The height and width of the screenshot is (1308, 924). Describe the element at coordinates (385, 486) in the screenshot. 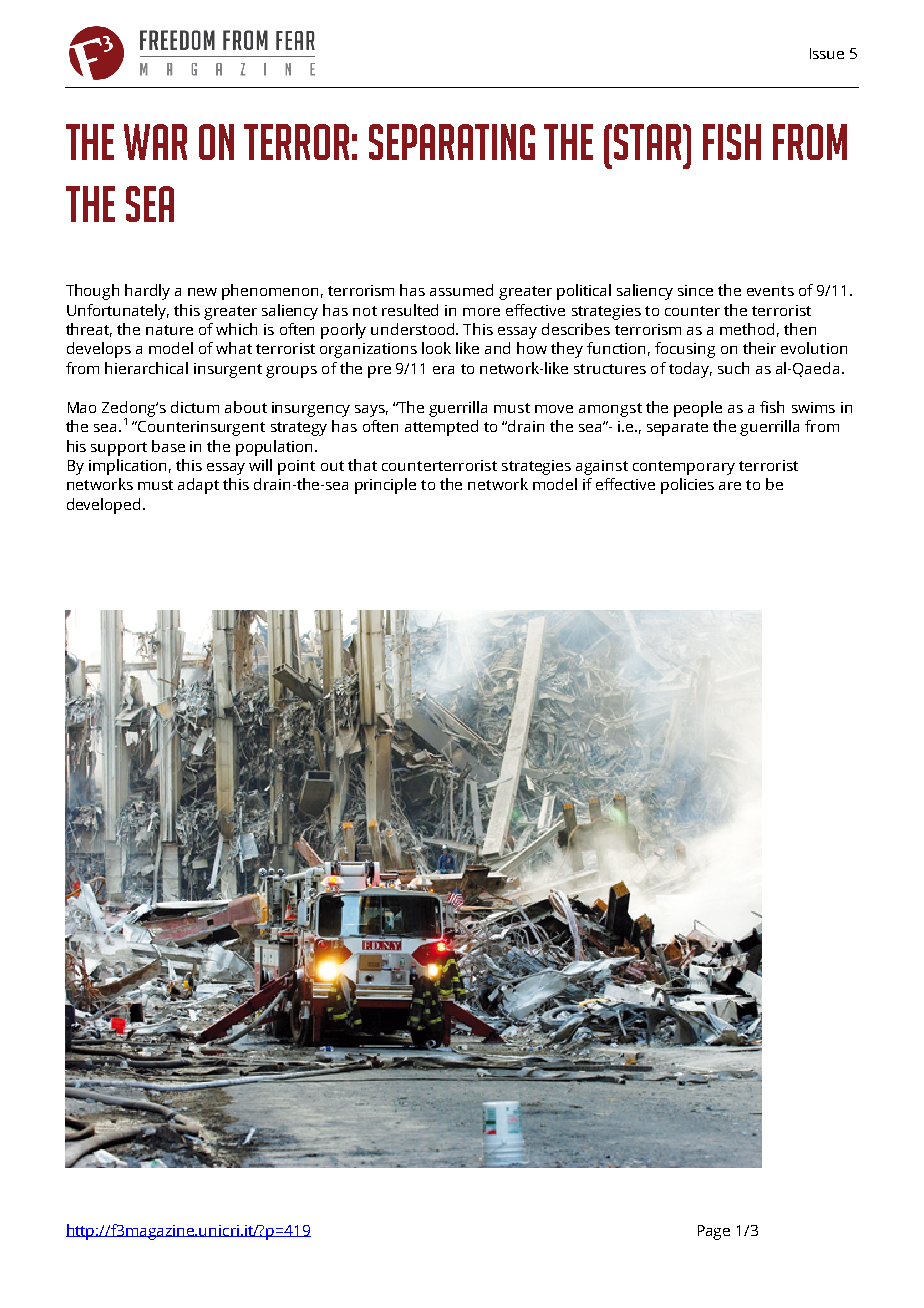

I see `principle` at that location.
